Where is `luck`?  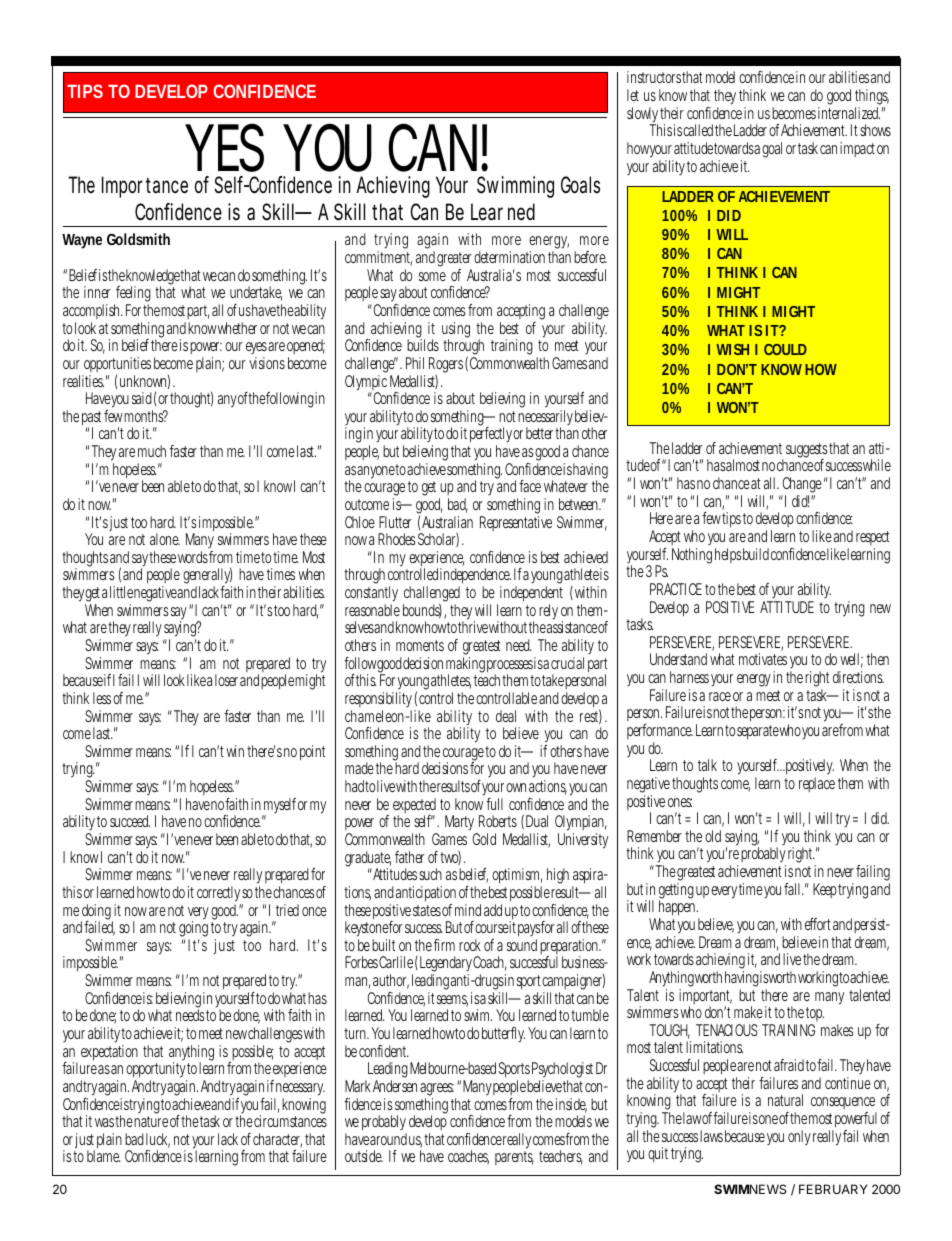
luck is located at coordinates (158, 1140).
